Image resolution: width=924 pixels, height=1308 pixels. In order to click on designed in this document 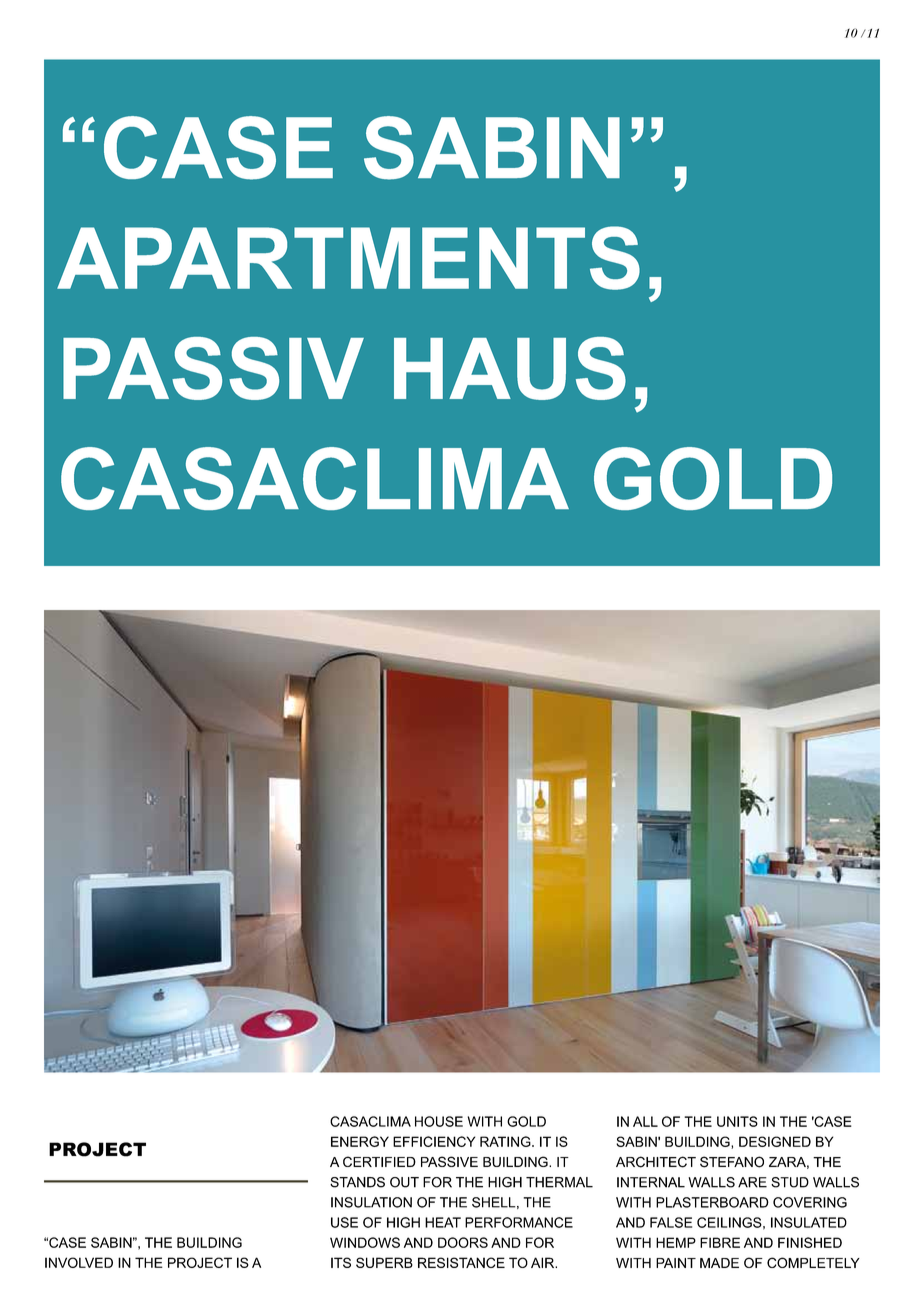, I will do `click(775, 1141)`.
